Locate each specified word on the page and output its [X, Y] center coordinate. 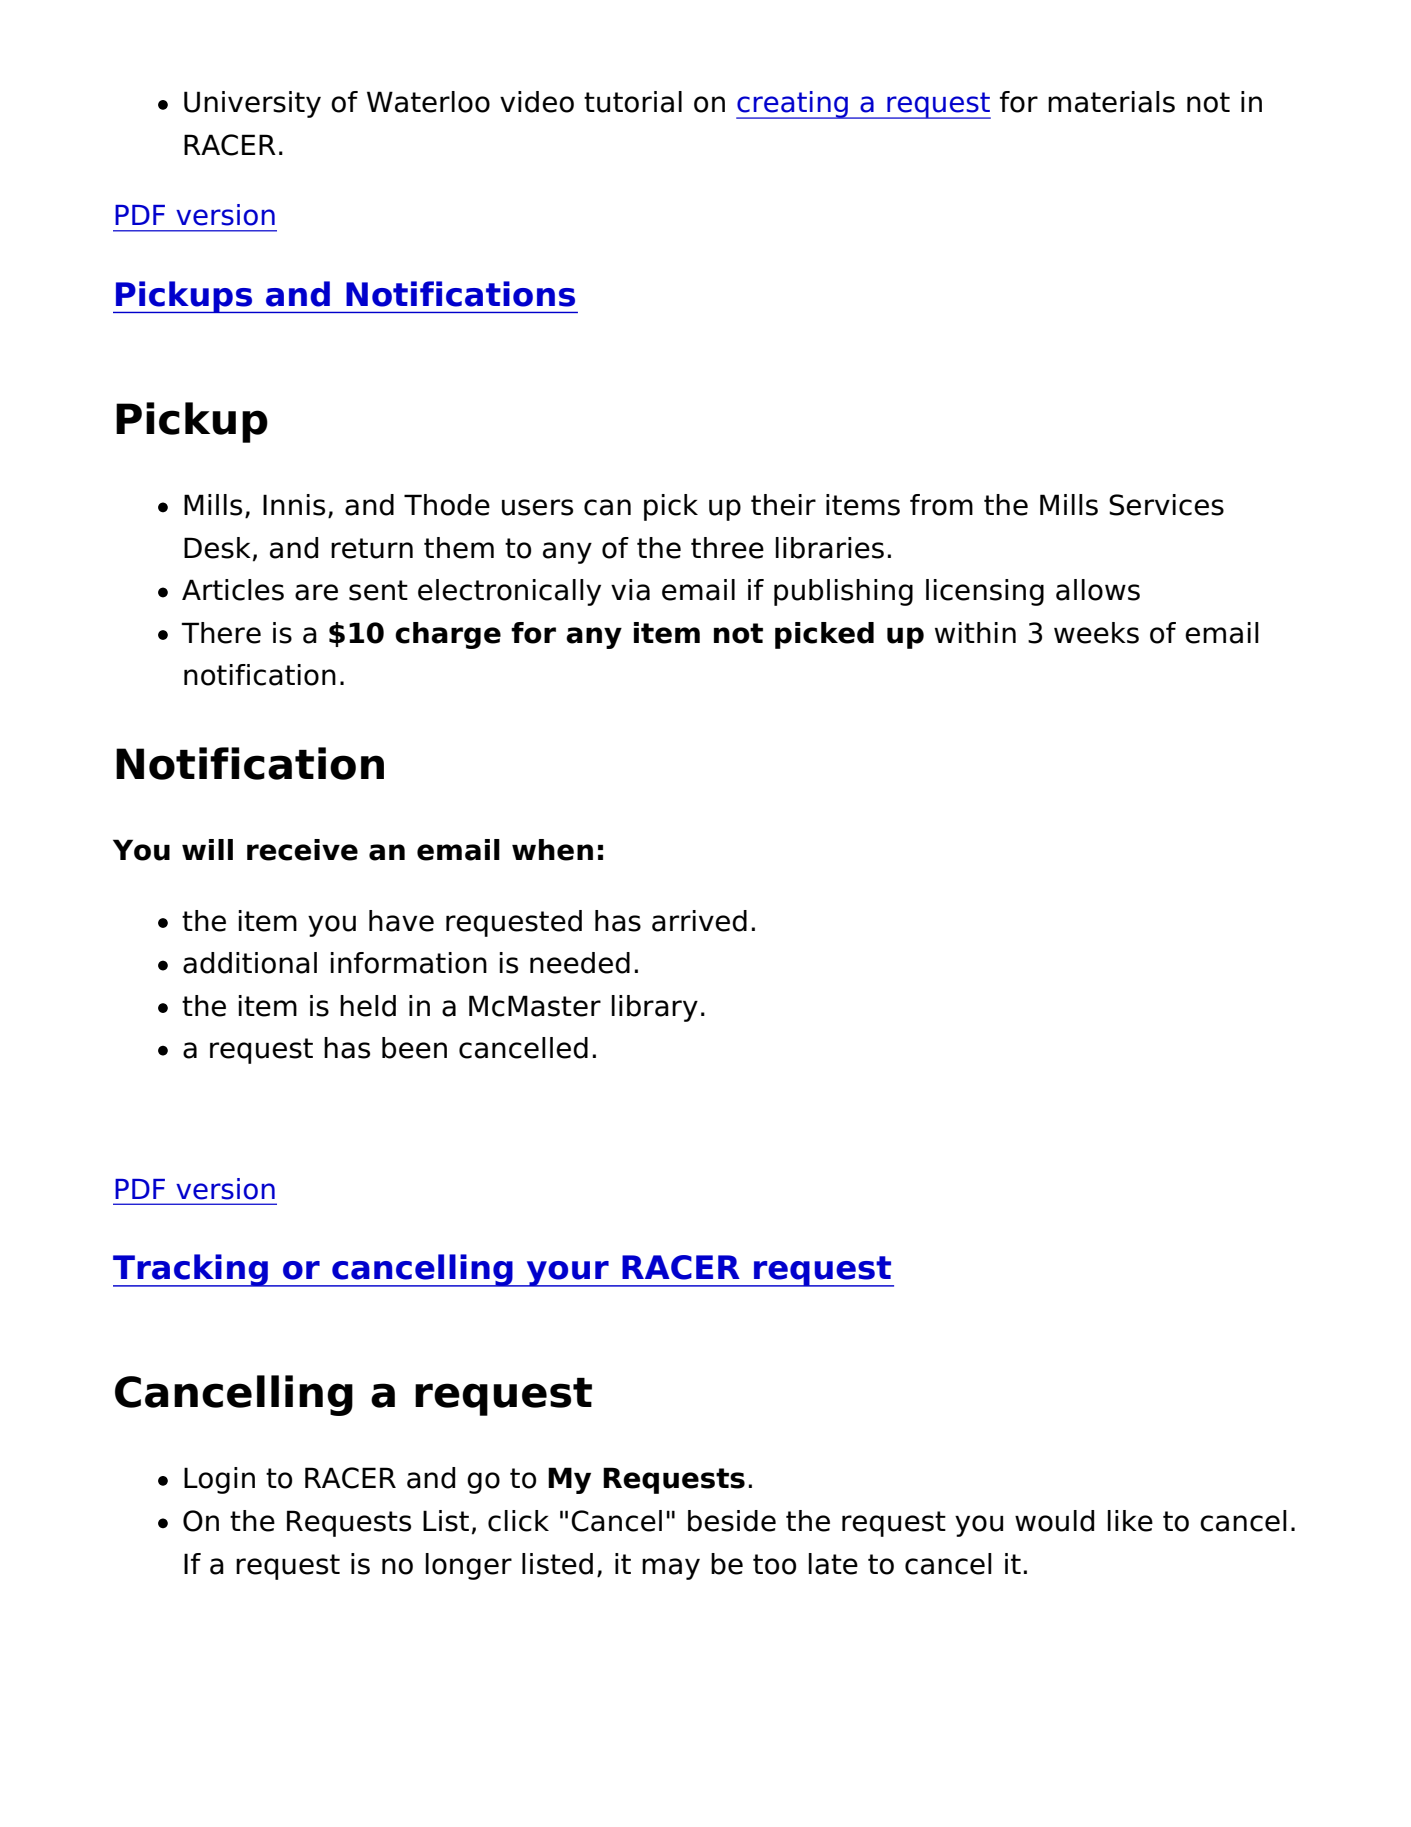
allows [1098, 590]
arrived [699, 921]
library [655, 1008]
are [316, 592]
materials [1111, 102]
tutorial [633, 102]
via [630, 590]
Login [219, 1480]
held [368, 1006]
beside [732, 1521]
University [252, 104]
